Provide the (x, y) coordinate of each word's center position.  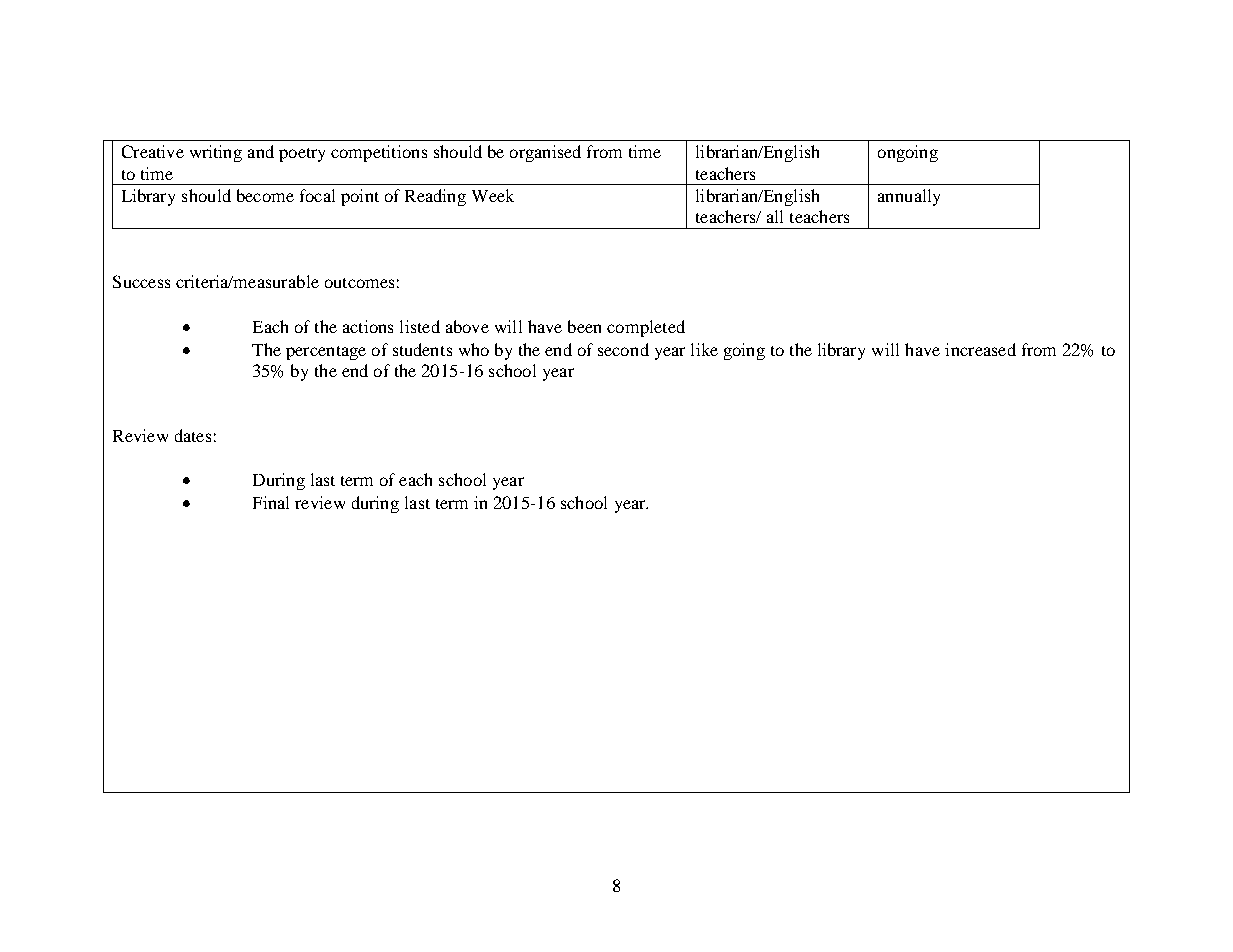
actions (368, 326)
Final (271, 502)
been (584, 326)
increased (980, 349)
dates (193, 435)
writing (216, 153)
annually (909, 197)
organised (545, 153)
